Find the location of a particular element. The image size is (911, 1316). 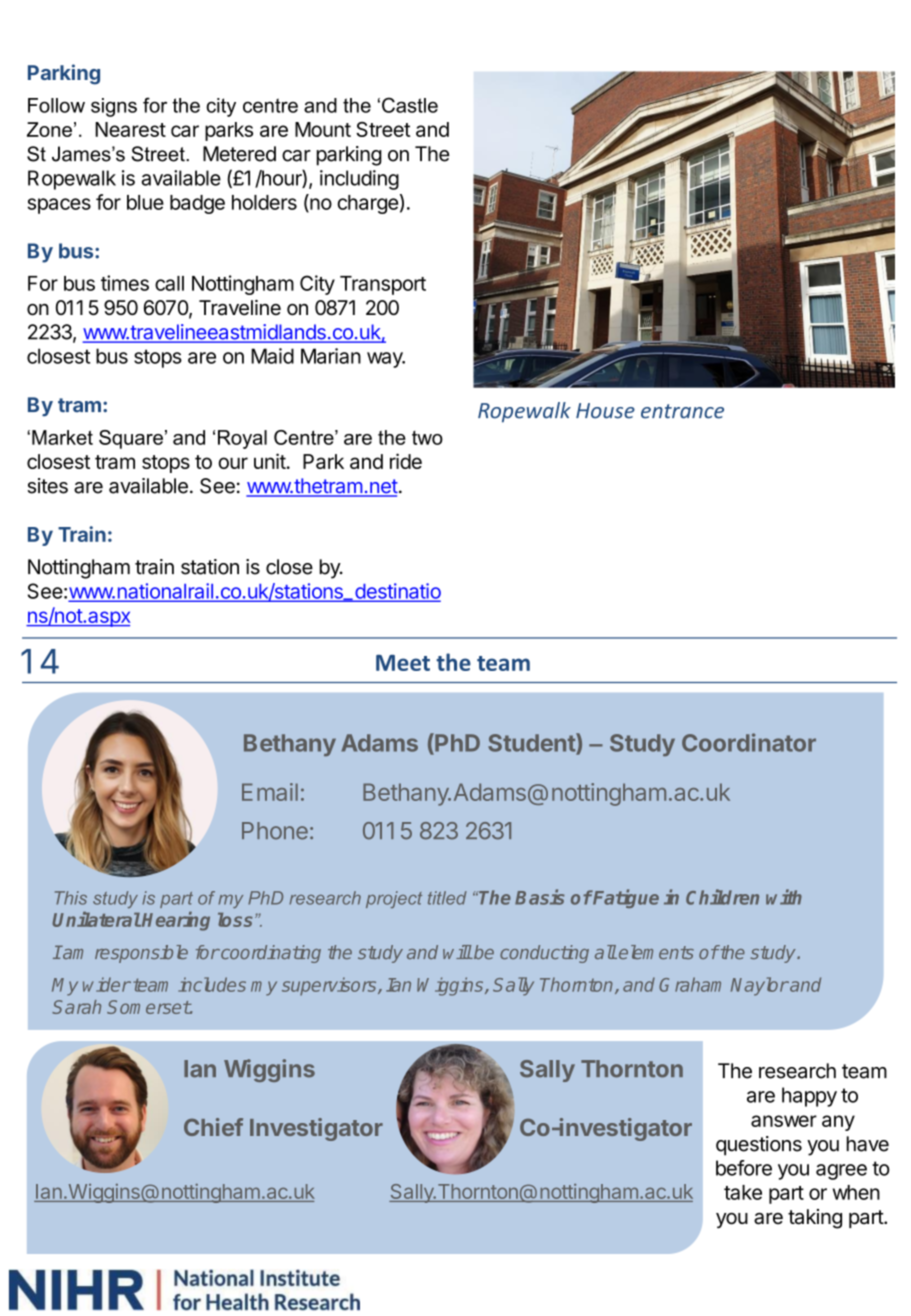

Coordinator is located at coordinates (749, 742).
